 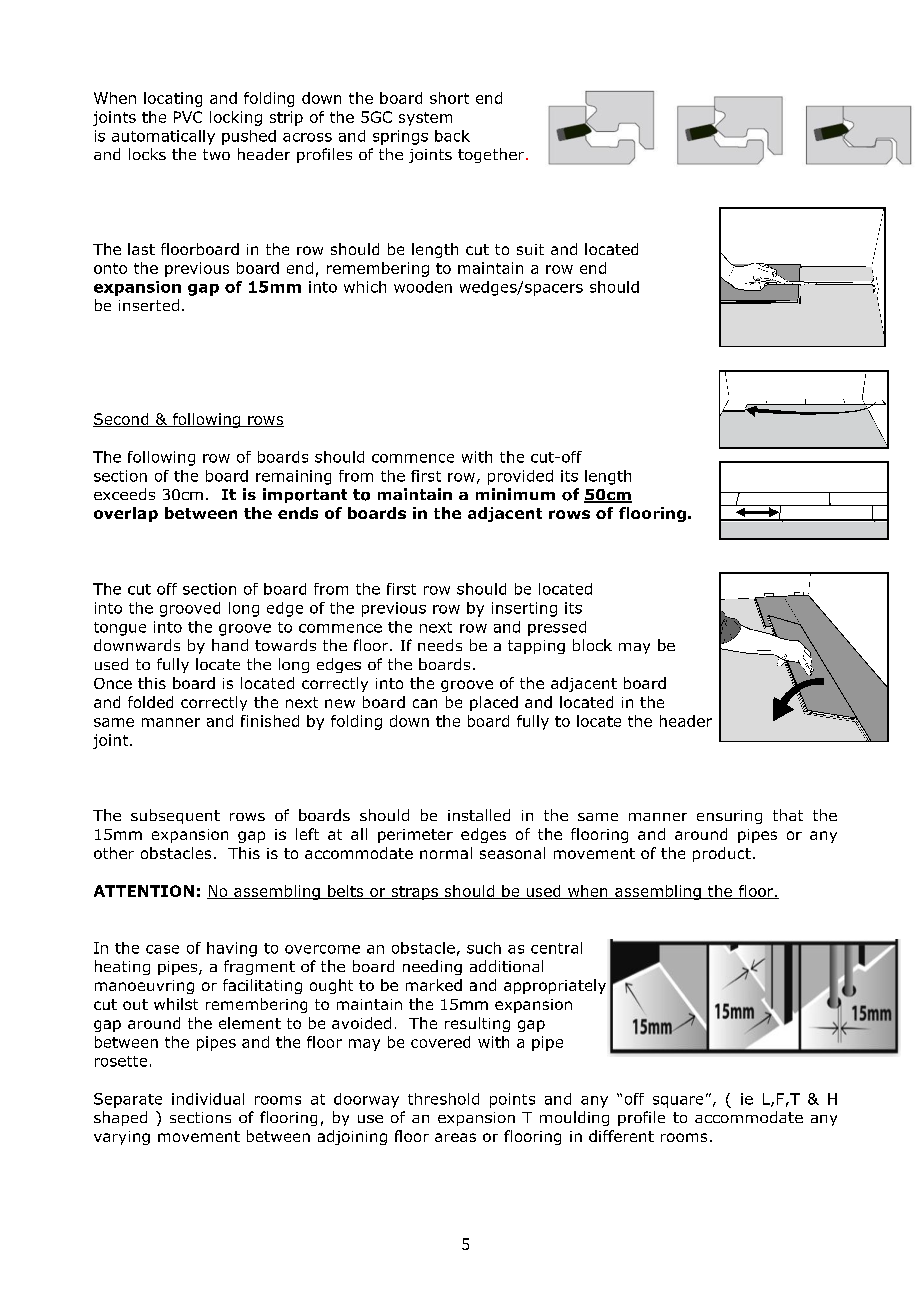 I want to click on provided, so click(x=520, y=477).
